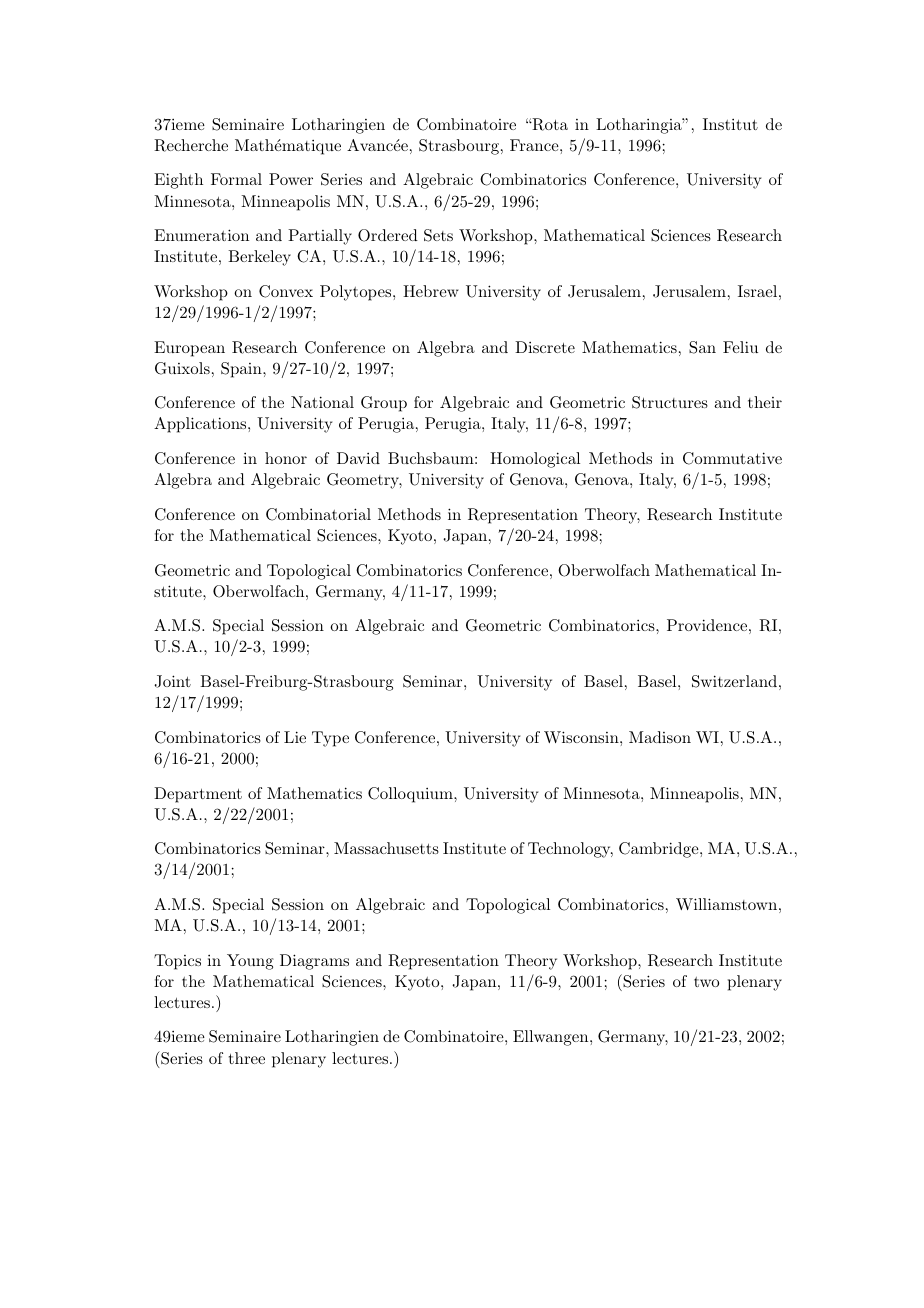 Image resolution: width=924 pixels, height=1308 pixels. I want to click on Homological, so click(535, 460).
